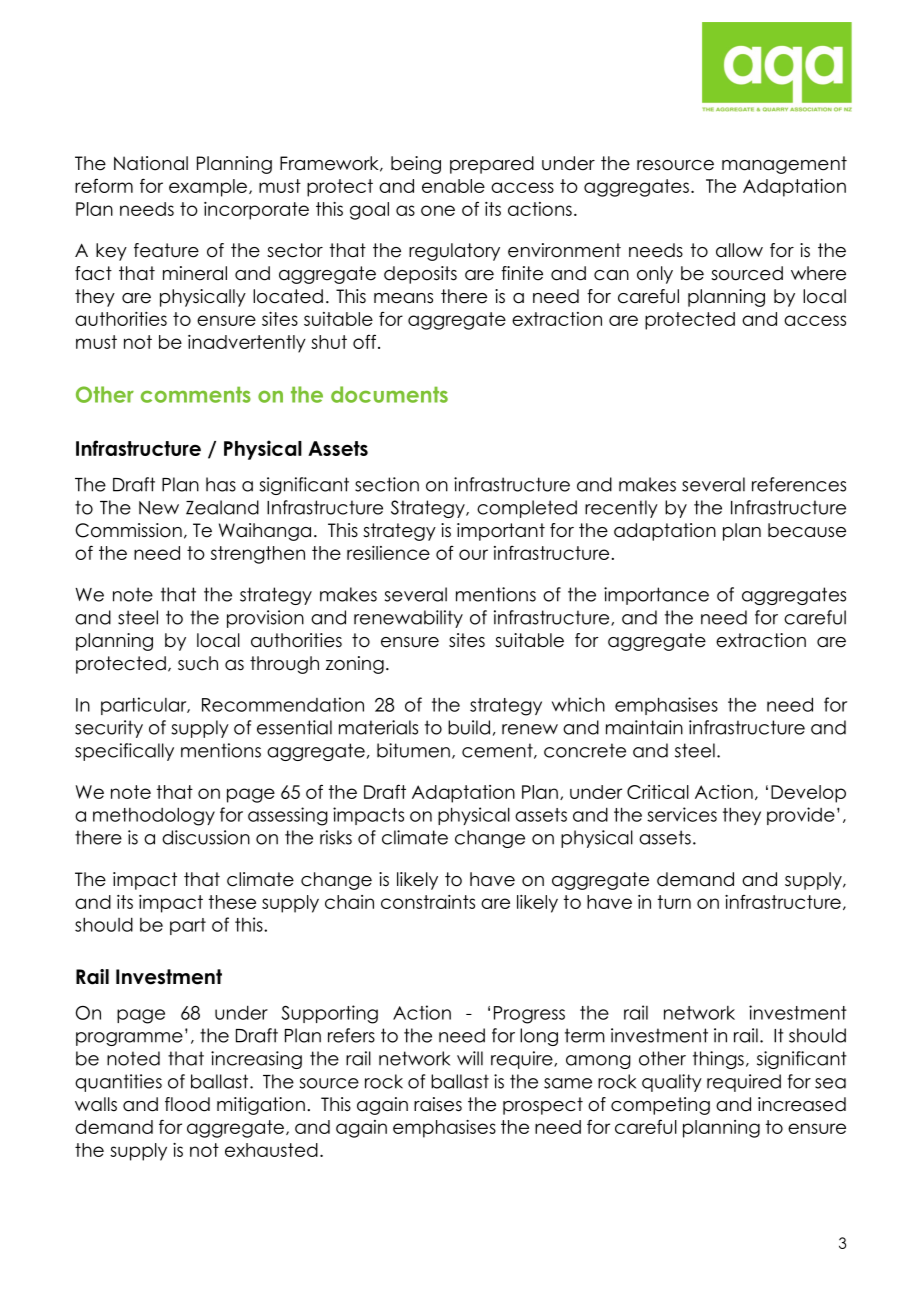  What do you see at coordinates (389, 394) in the document?
I see `documents` at bounding box center [389, 394].
